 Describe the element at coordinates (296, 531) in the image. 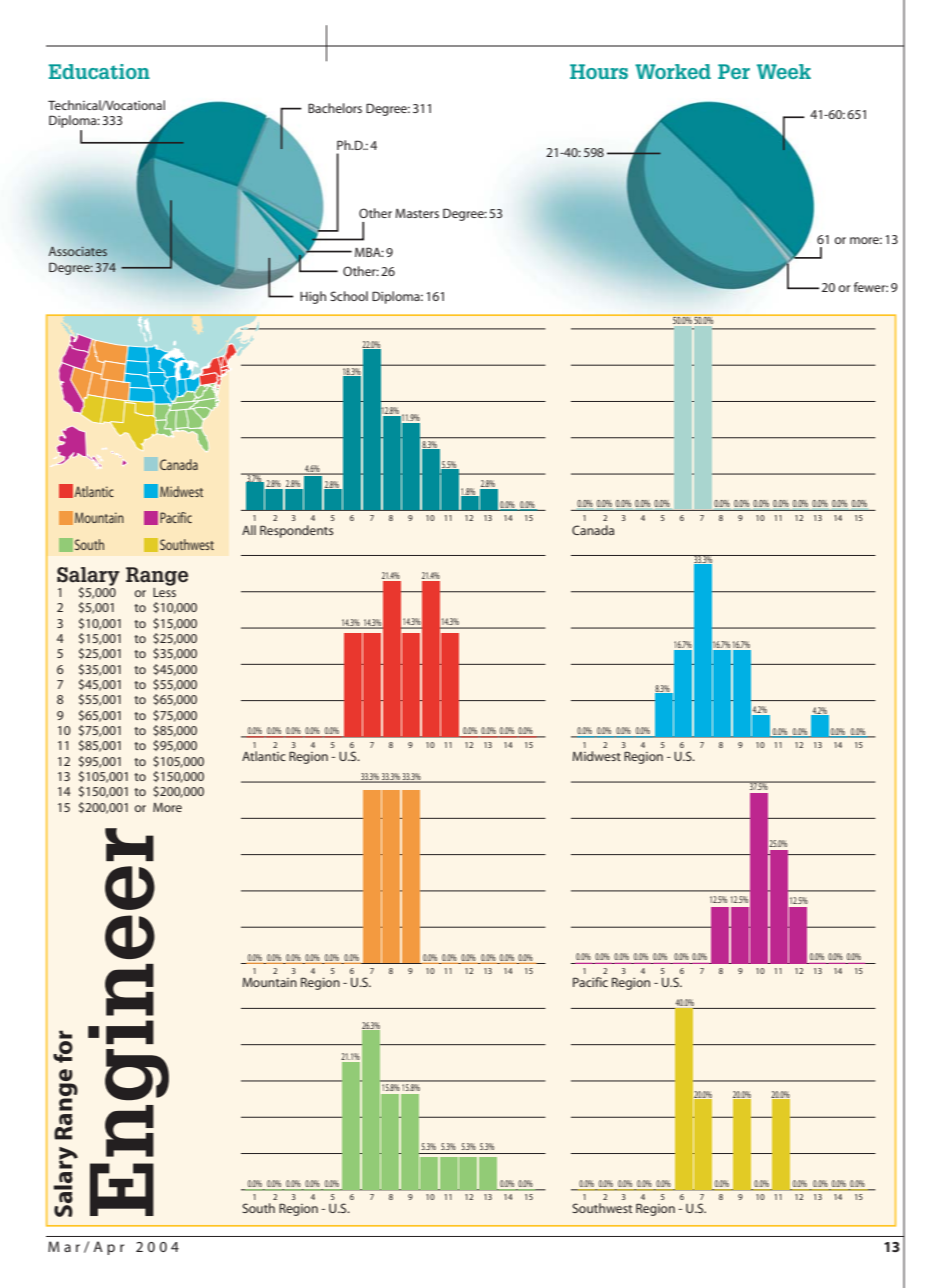

I see `Respondents` at that location.
